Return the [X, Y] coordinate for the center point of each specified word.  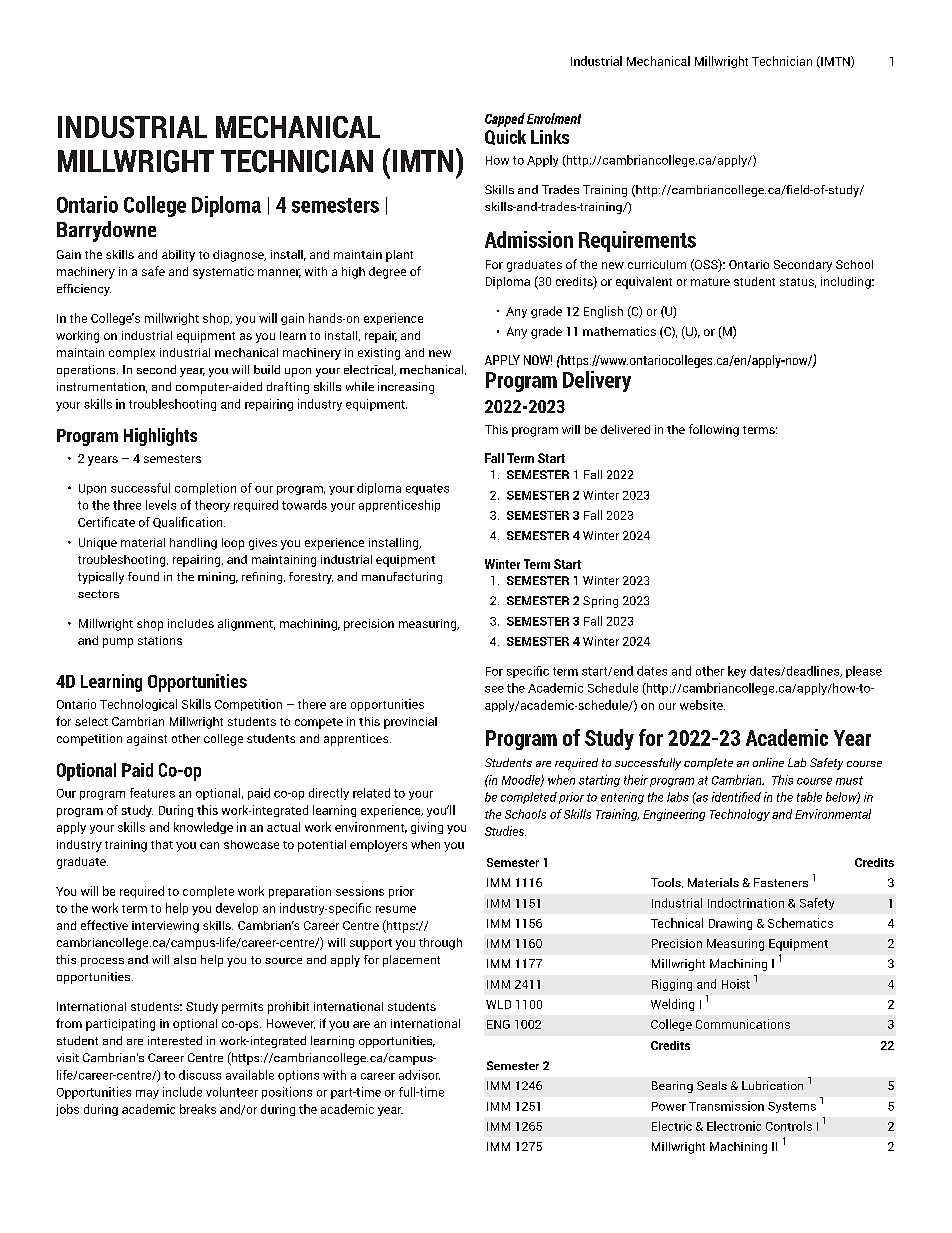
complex [132, 354]
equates [427, 489]
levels [161, 505]
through [440, 944]
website [702, 705]
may [147, 1094]
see [494, 689]
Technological [138, 705]
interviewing [165, 927]
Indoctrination [746, 903]
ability [178, 256]
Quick [505, 137]
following [714, 430]
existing [379, 354]
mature [710, 282]
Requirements [637, 241]
